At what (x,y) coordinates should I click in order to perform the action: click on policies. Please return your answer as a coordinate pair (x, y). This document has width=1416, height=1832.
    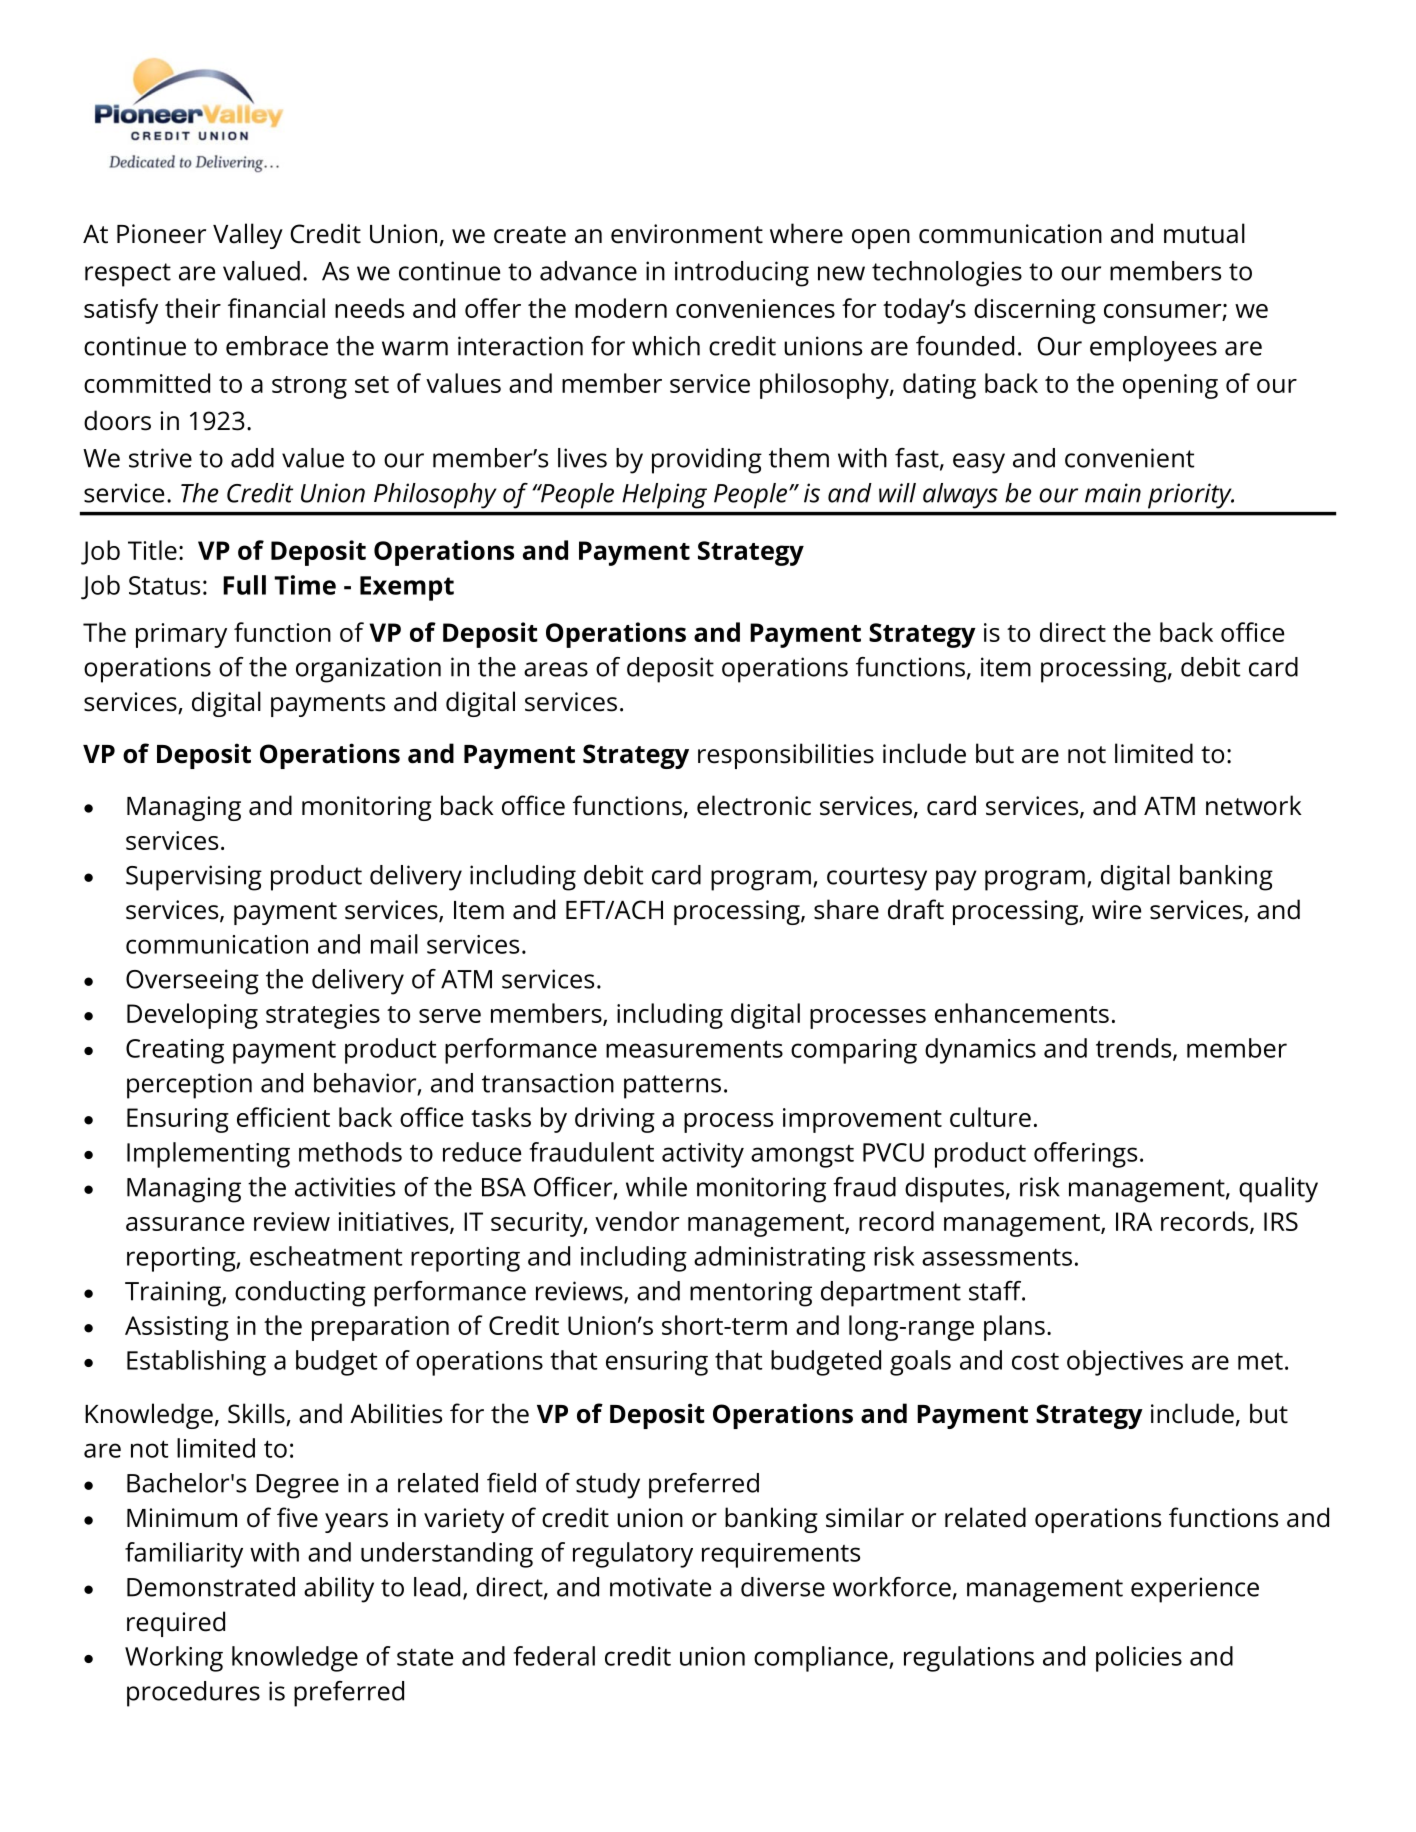
    Looking at the image, I should click on (1139, 1659).
